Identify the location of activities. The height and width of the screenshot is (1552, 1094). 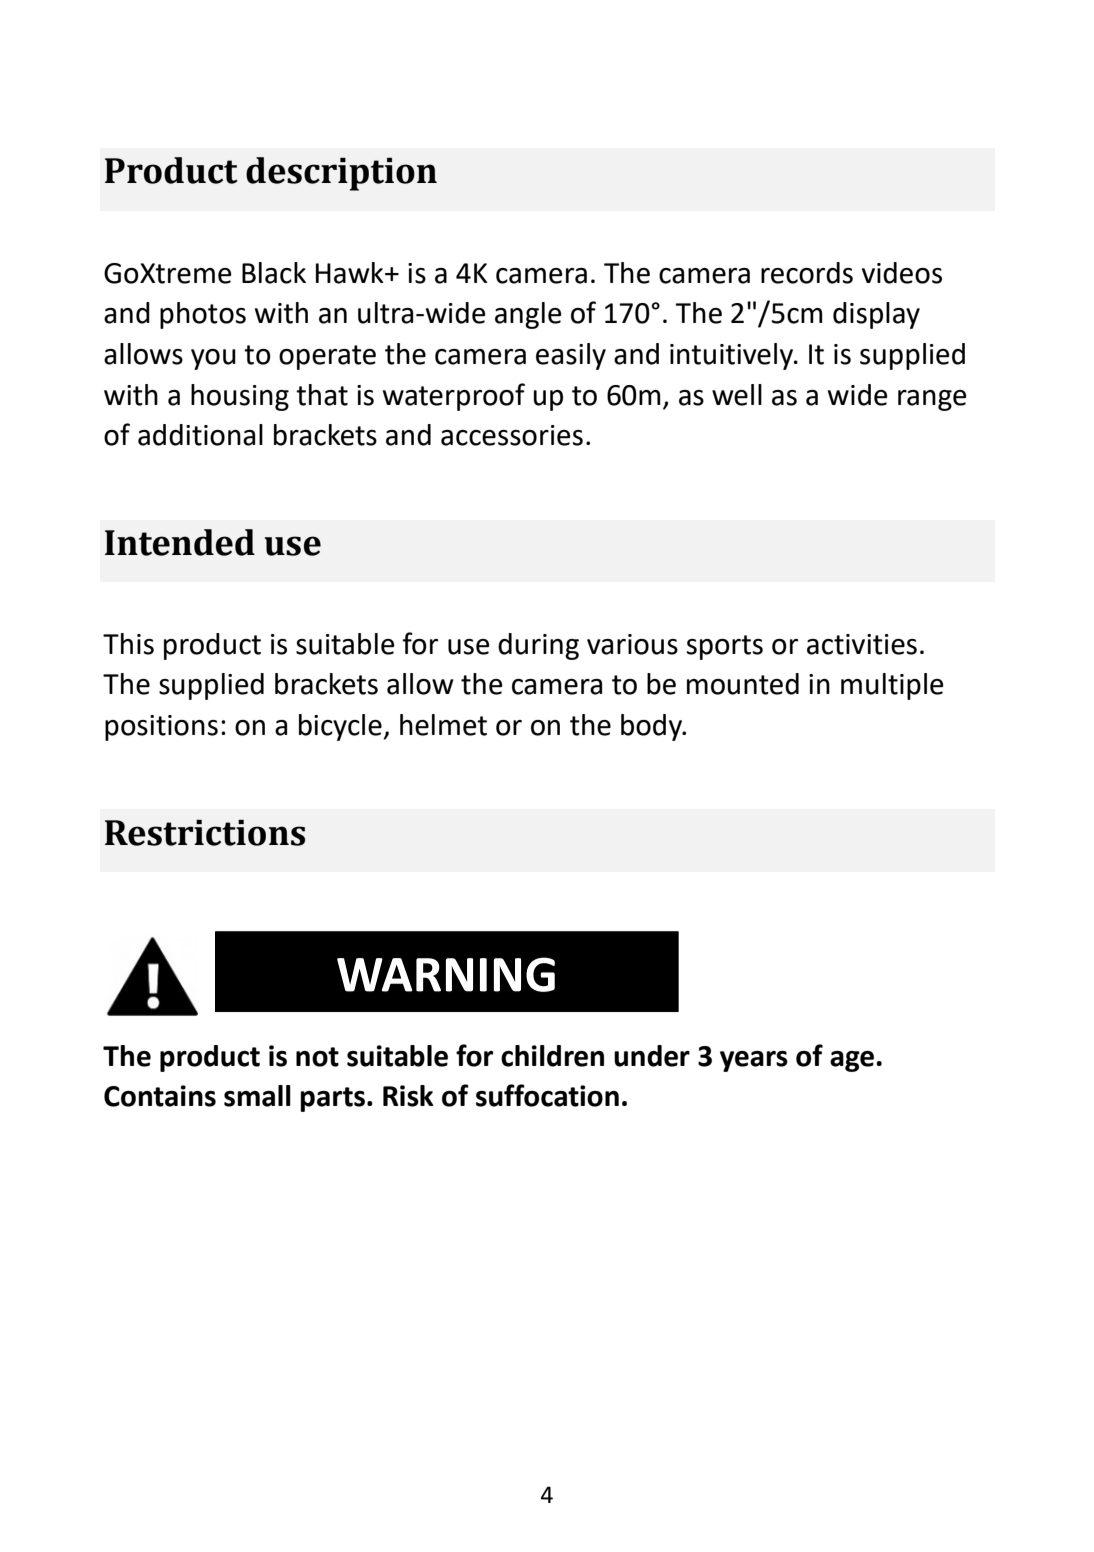
(862, 644).
